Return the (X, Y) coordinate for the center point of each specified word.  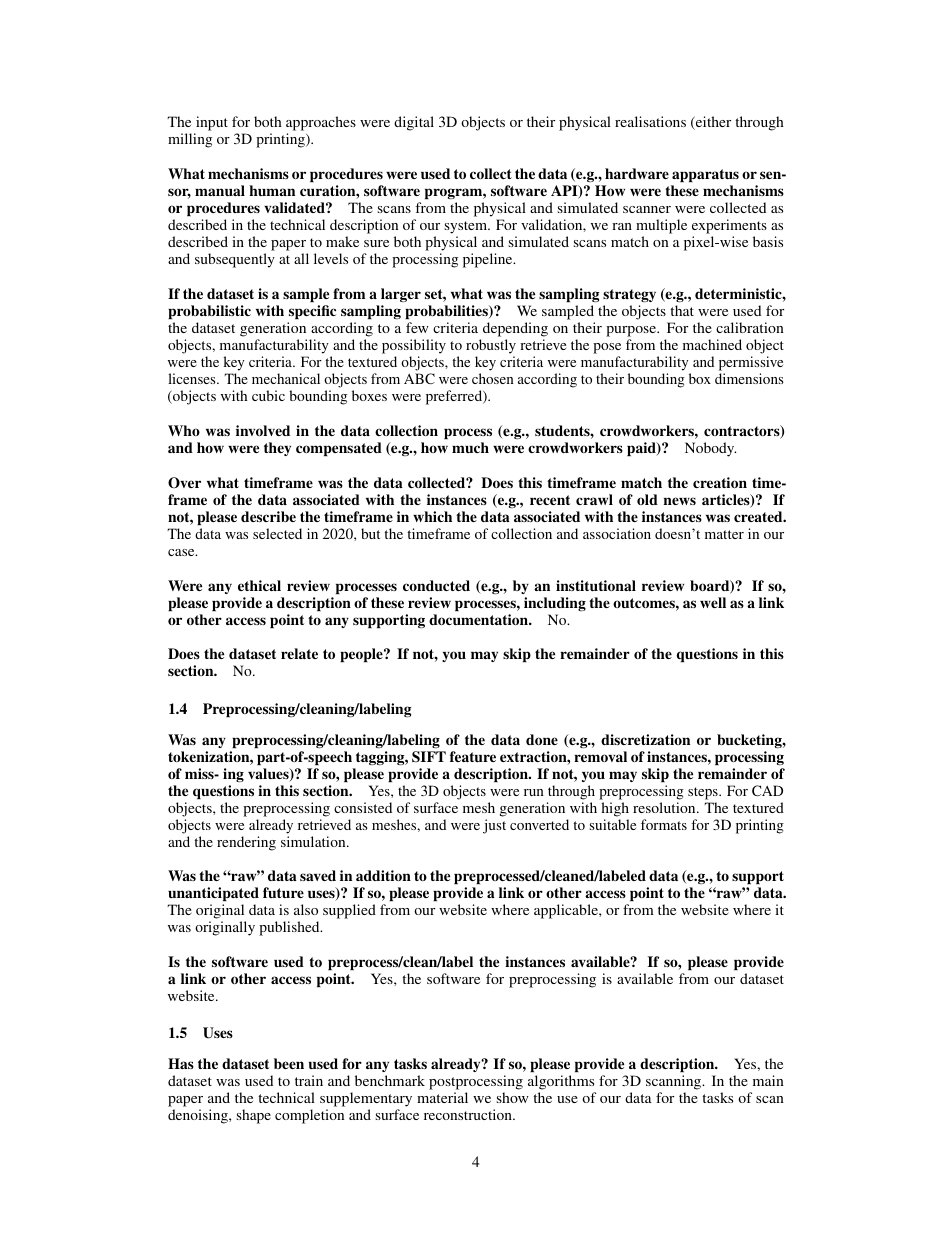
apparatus (705, 175)
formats (664, 824)
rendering (246, 843)
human (272, 190)
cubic (268, 395)
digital (414, 123)
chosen (493, 378)
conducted (436, 585)
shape (253, 1116)
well (713, 602)
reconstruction (469, 1114)
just (494, 826)
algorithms (562, 1084)
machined (712, 344)
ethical (259, 585)
